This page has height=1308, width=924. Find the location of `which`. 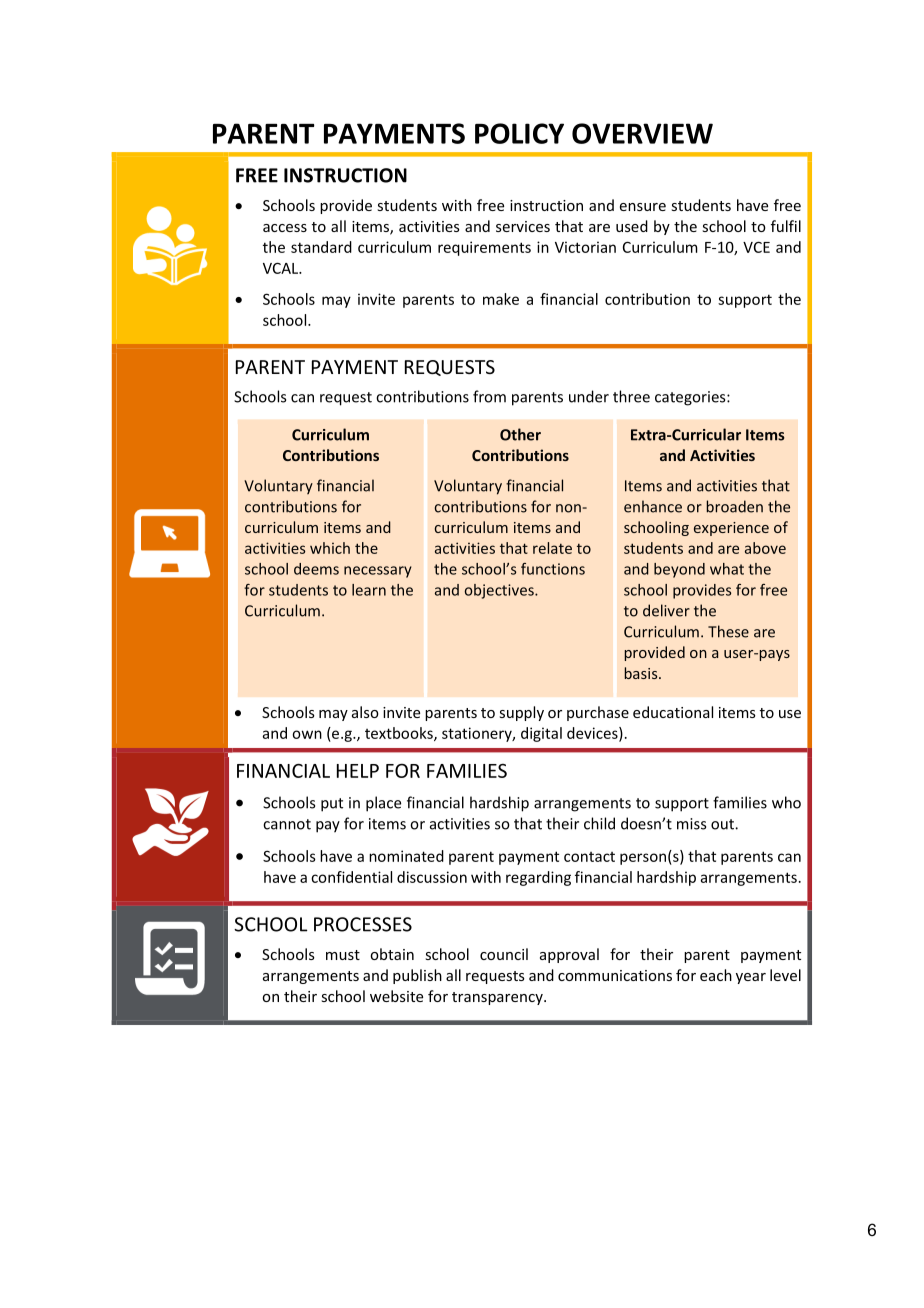

which is located at coordinates (330, 548).
